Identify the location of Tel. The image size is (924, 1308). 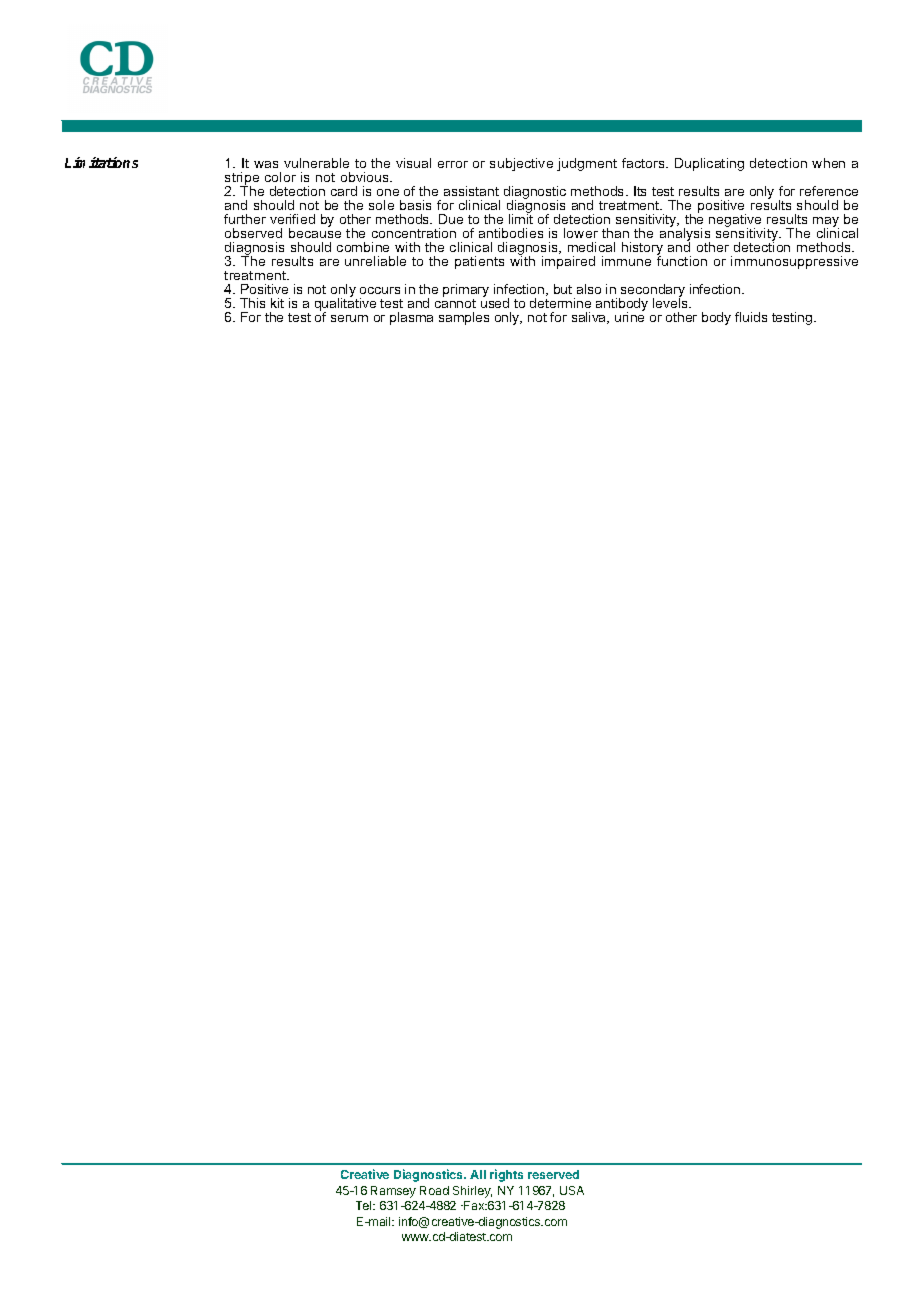
(365, 1205).
